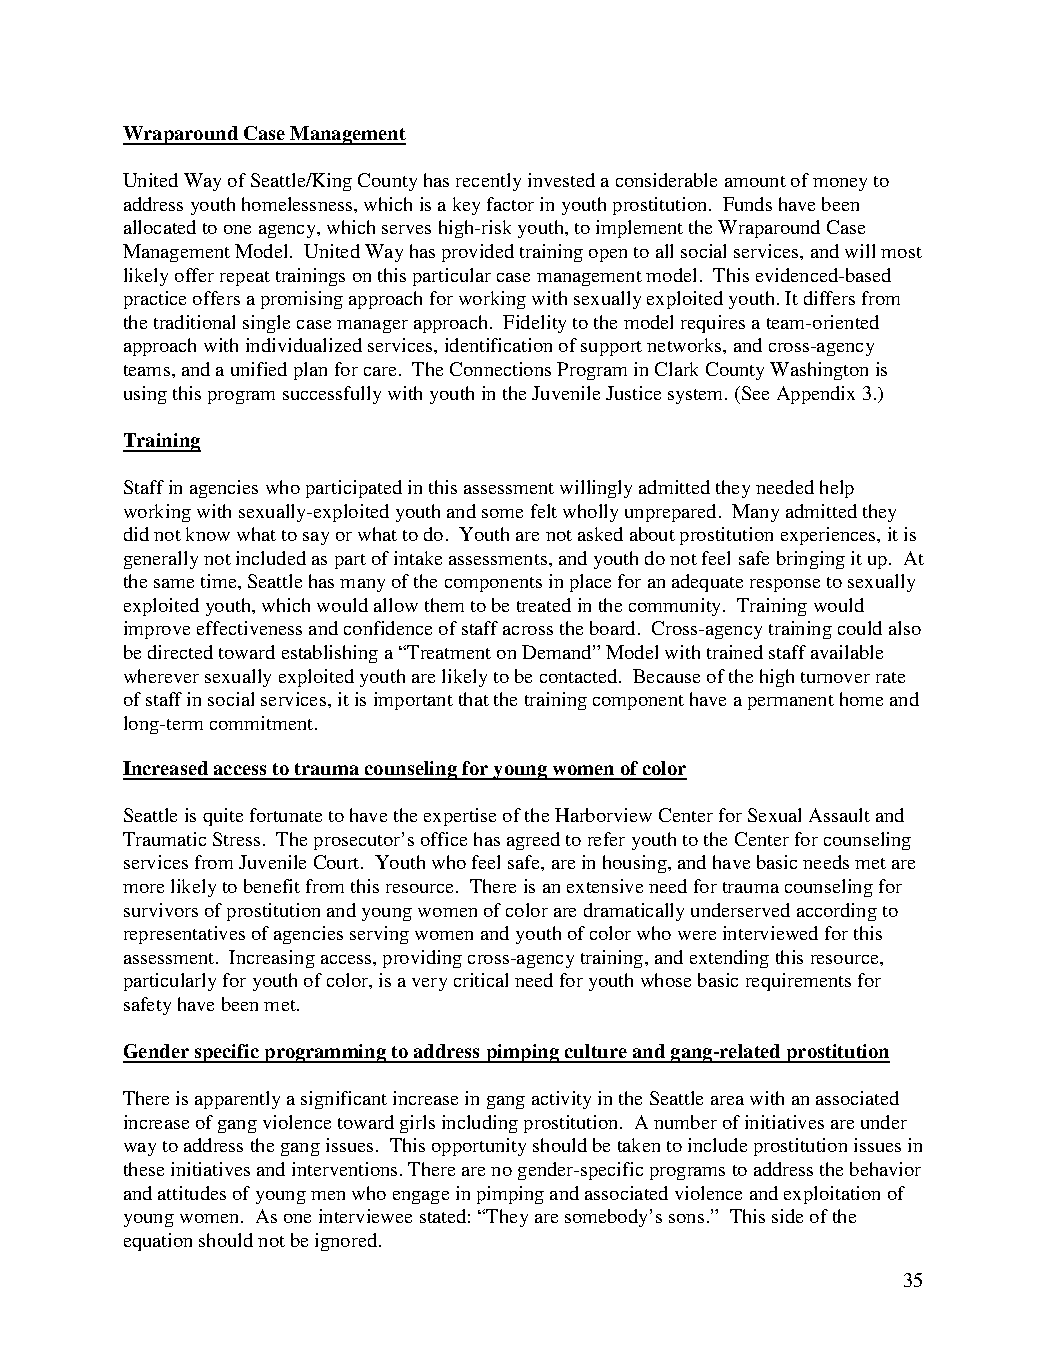 This screenshot has height=1354, width=1047. I want to click on factor, so click(510, 204).
